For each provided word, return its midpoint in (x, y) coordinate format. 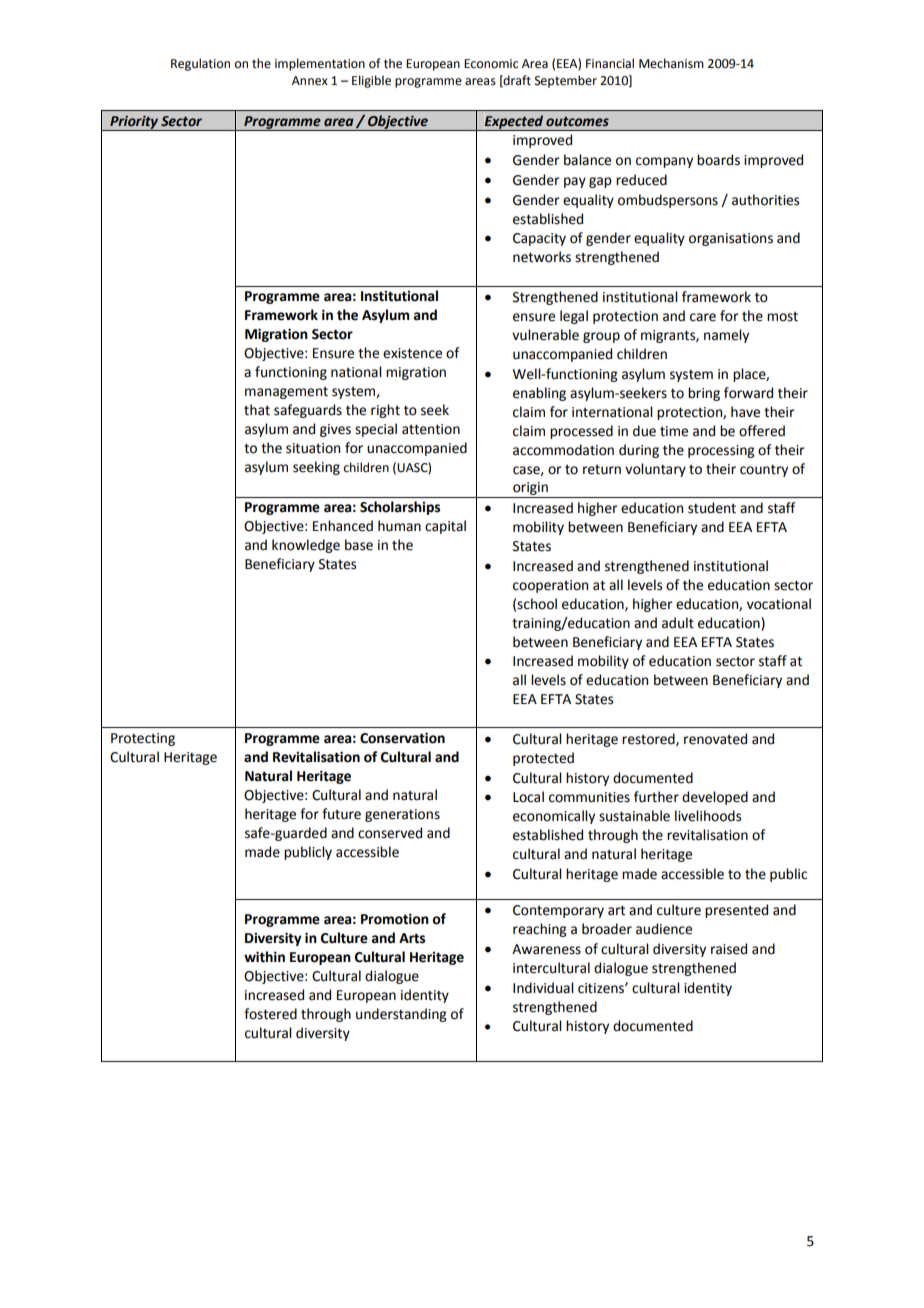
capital (445, 527)
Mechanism (671, 63)
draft (516, 81)
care (703, 317)
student (712, 508)
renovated (715, 739)
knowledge (306, 546)
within (264, 957)
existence (412, 353)
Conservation (402, 738)
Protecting (143, 739)
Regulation (200, 64)
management (286, 393)
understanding (401, 1015)
